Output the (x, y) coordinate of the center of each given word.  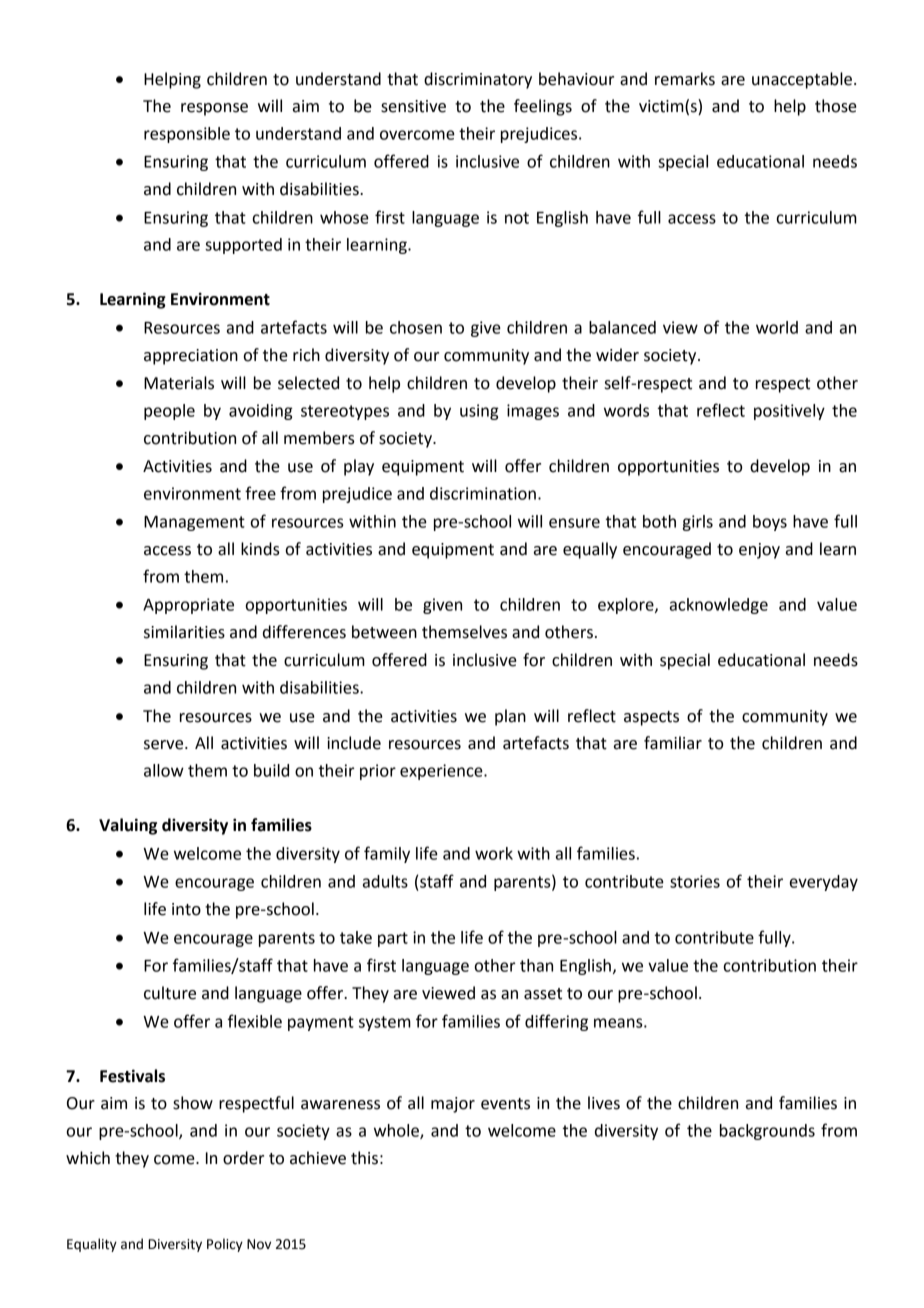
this (364, 1158)
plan (510, 717)
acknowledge (719, 606)
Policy (225, 1245)
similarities (184, 632)
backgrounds (767, 1132)
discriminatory (478, 80)
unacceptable (802, 80)
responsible (187, 135)
